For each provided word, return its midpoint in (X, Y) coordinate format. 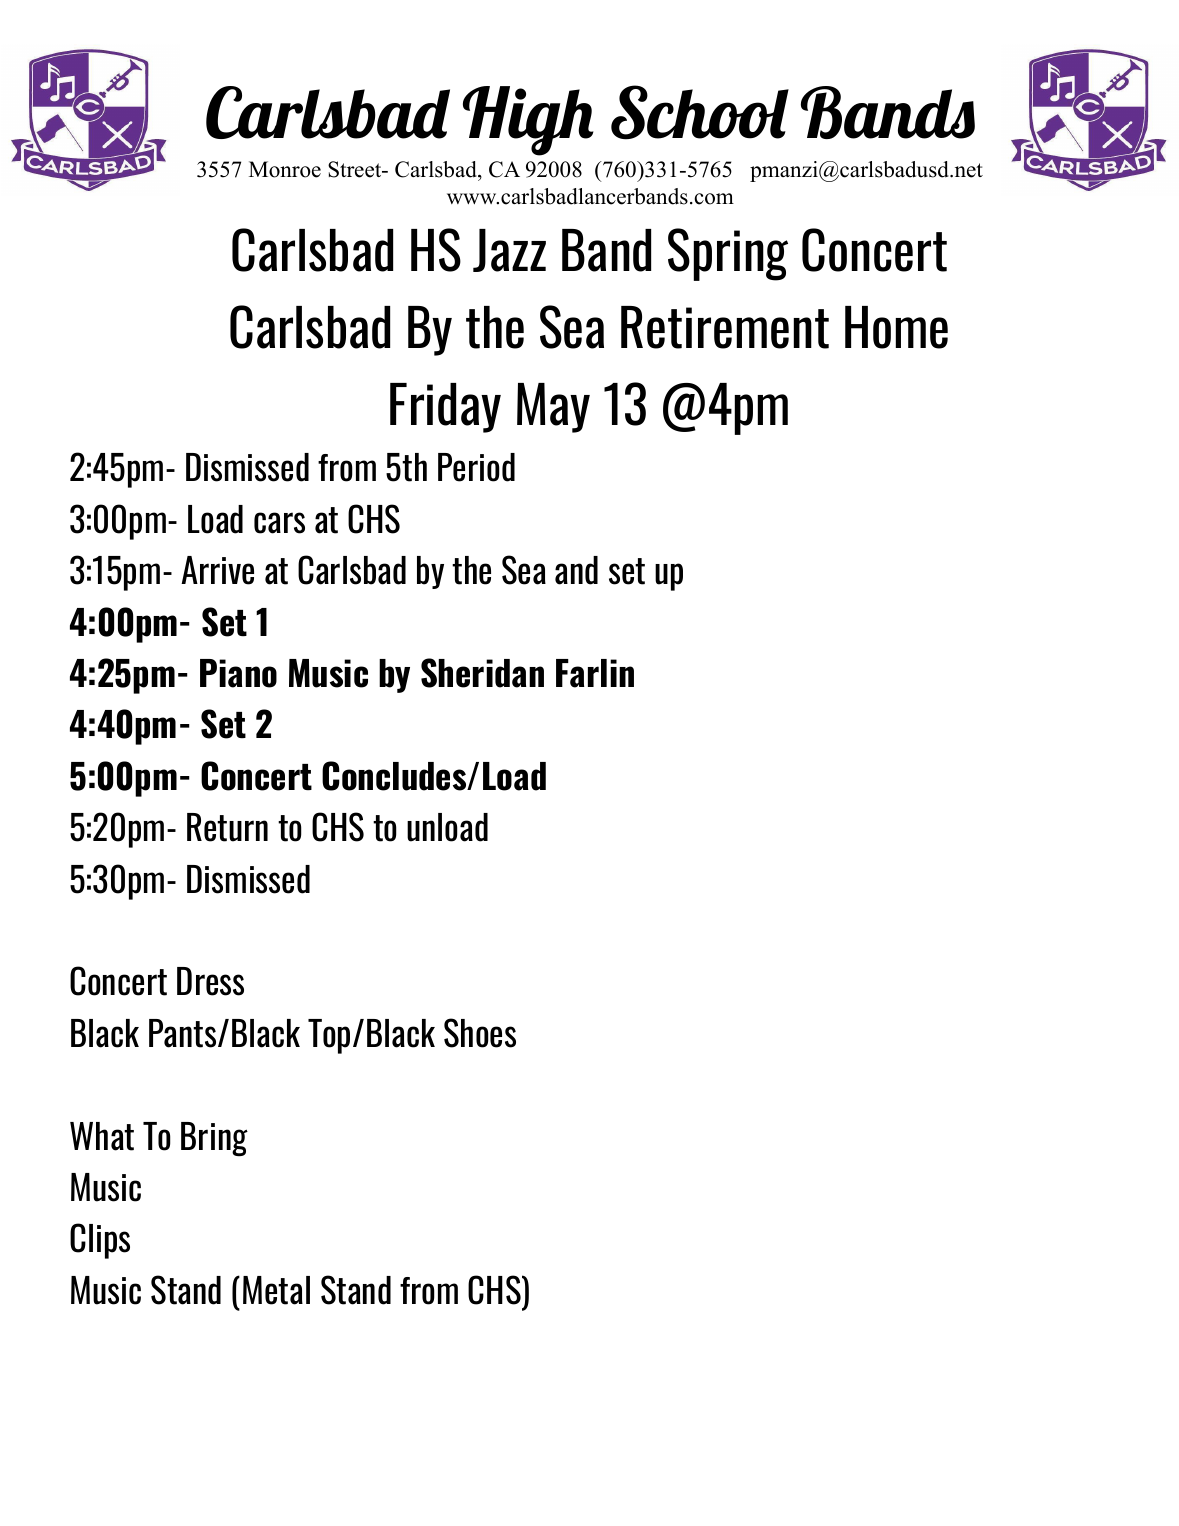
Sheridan (482, 673)
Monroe (285, 169)
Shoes (480, 1033)
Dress (210, 981)
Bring (214, 1139)
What (102, 1136)
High (528, 121)
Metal (276, 1290)
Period (476, 467)
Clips (100, 1241)
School (700, 112)
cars (279, 523)
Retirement (725, 327)
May (553, 408)
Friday (445, 408)
